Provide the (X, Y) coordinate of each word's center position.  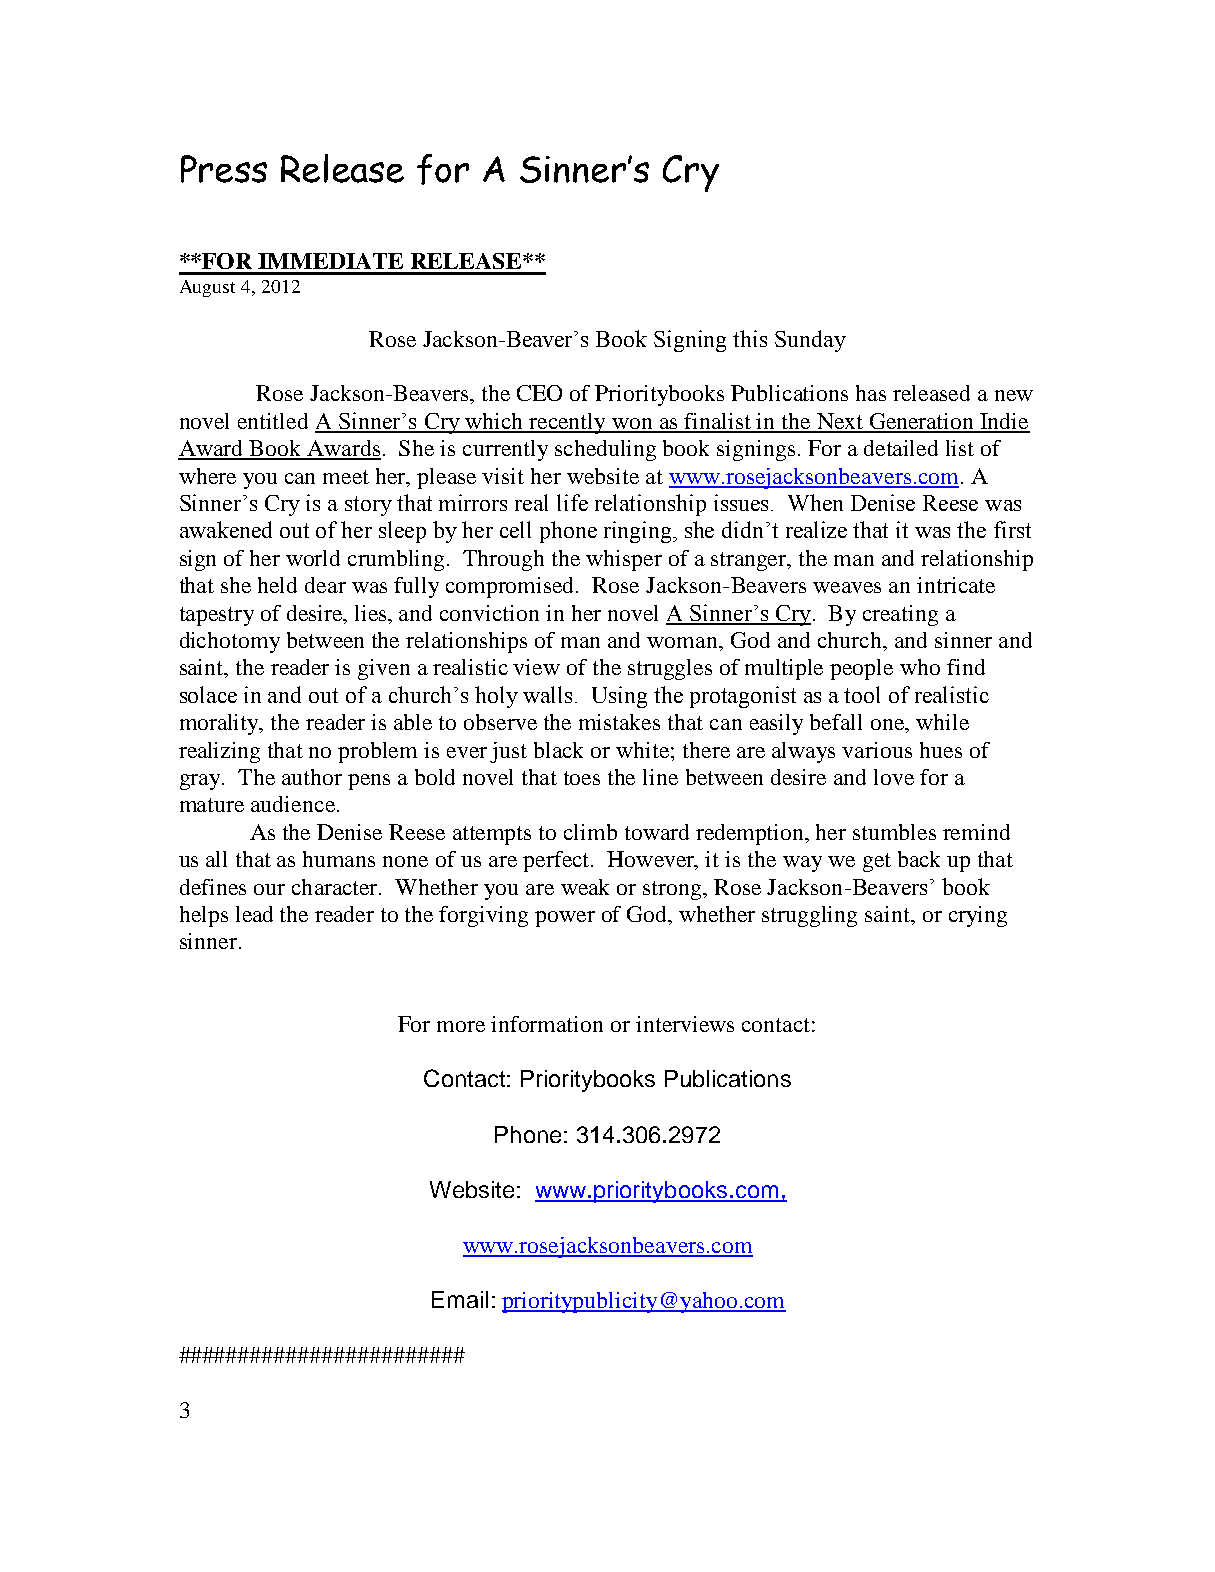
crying (978, 916)
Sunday (810, 341)
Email (460, 1299)
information (547, 1024)
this (750, 338)
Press (224, 169)
